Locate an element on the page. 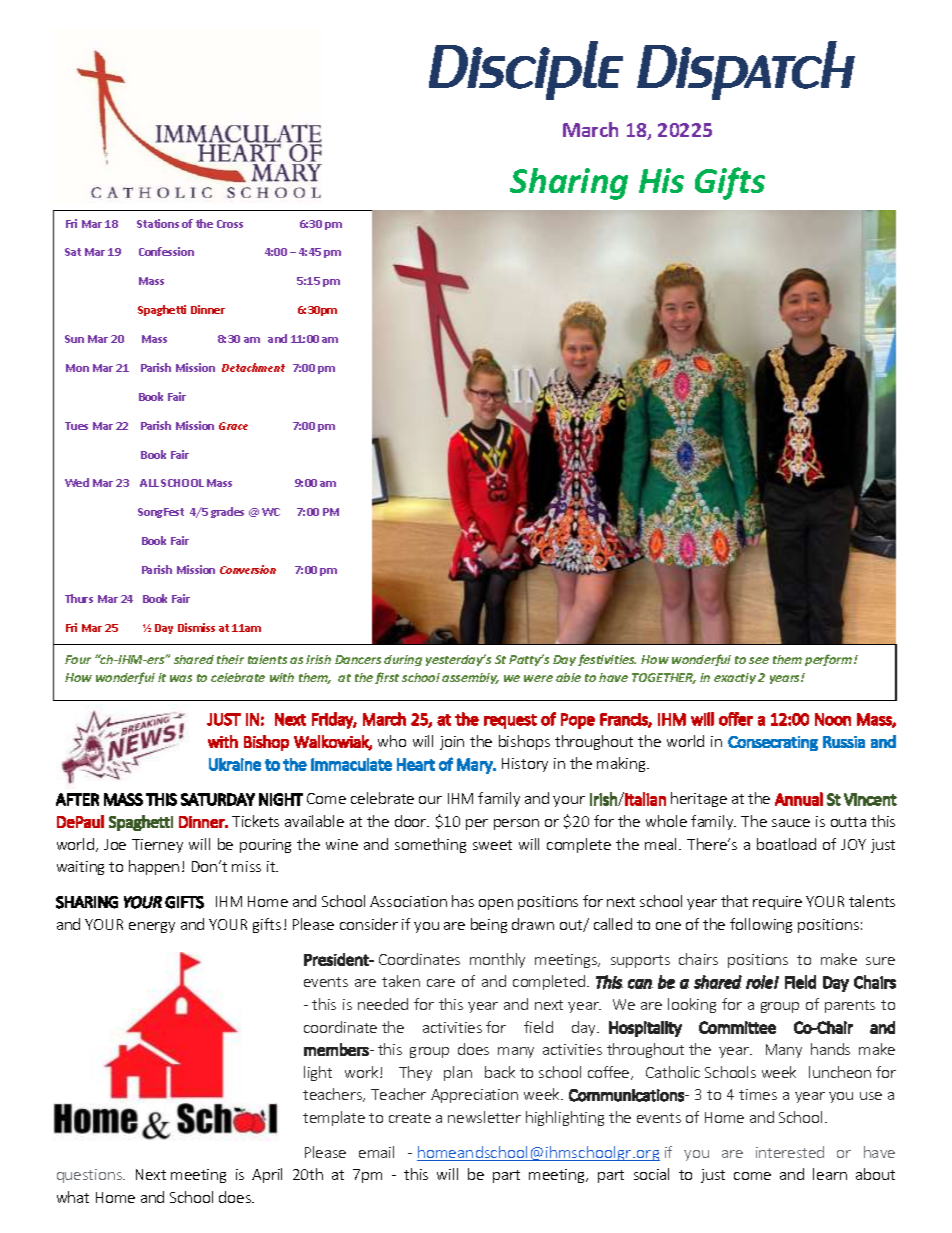 This page has width=952, height=1233. SATURDAY is located at coordinates (218, 799).
